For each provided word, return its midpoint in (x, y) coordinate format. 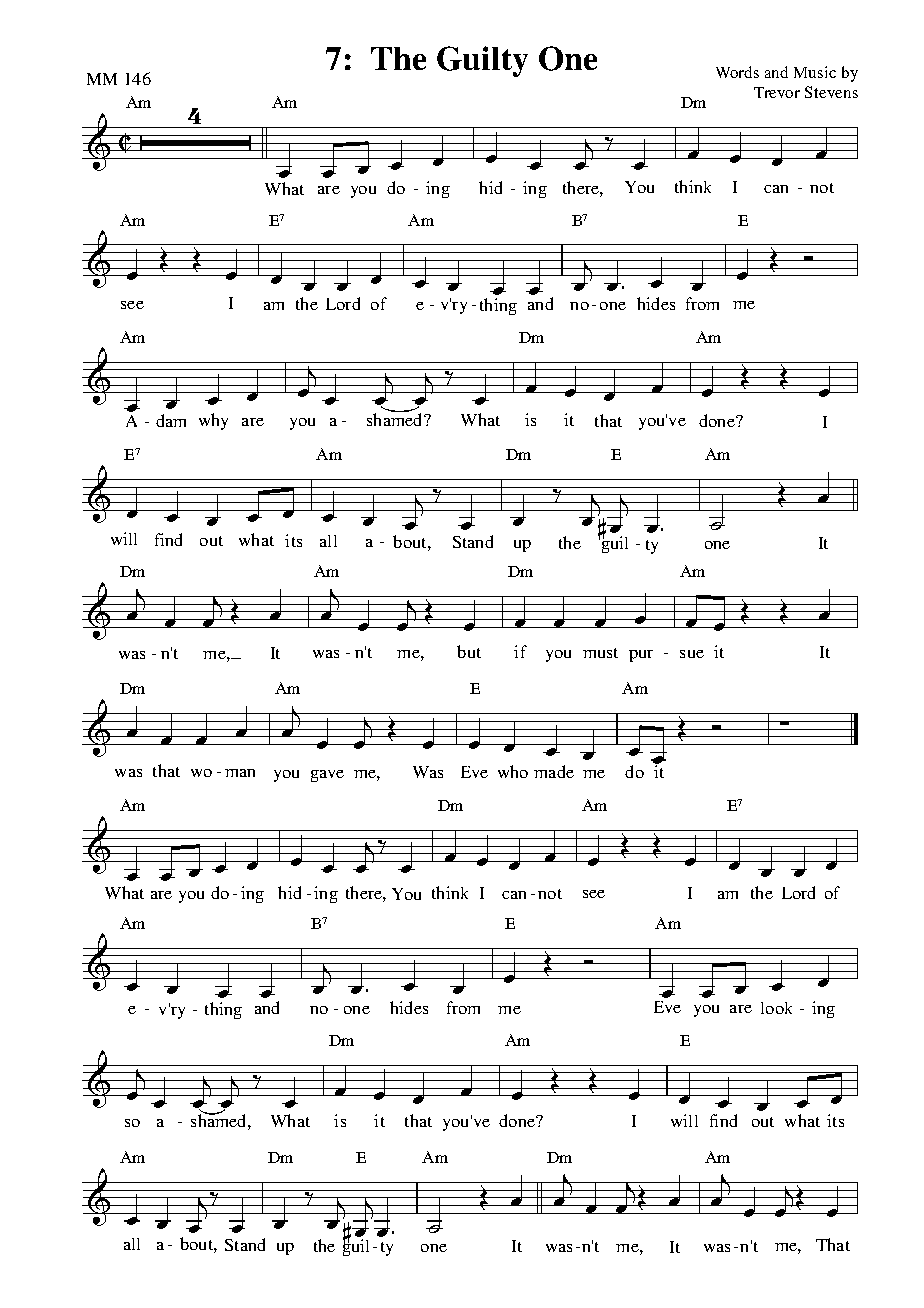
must (600, 653)
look (776, 1008)
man (240, 773)
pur (641, 656)
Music (815, 72)
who (513, 771)
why (213, 421)
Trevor (777, 92)
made (554, 771)
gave (327, 776)
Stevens (831, 92)
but (469, 651)
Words (737, 72)
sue (692, 654)
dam (171, 420)
